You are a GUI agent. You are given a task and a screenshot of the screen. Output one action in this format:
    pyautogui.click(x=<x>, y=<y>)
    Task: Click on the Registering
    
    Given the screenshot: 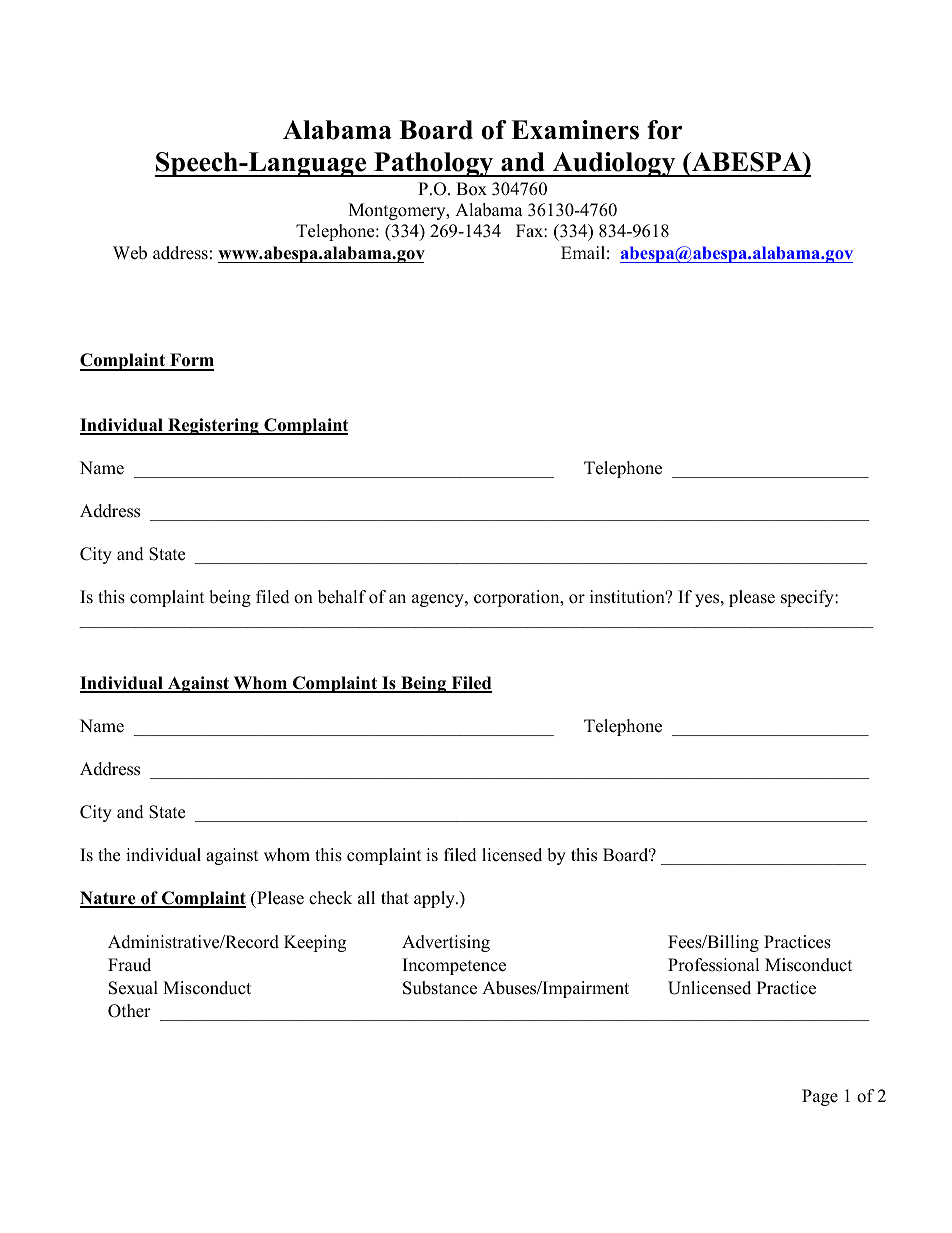 What is the action you would take?
    pyautogui.click(x=213, y=426)
